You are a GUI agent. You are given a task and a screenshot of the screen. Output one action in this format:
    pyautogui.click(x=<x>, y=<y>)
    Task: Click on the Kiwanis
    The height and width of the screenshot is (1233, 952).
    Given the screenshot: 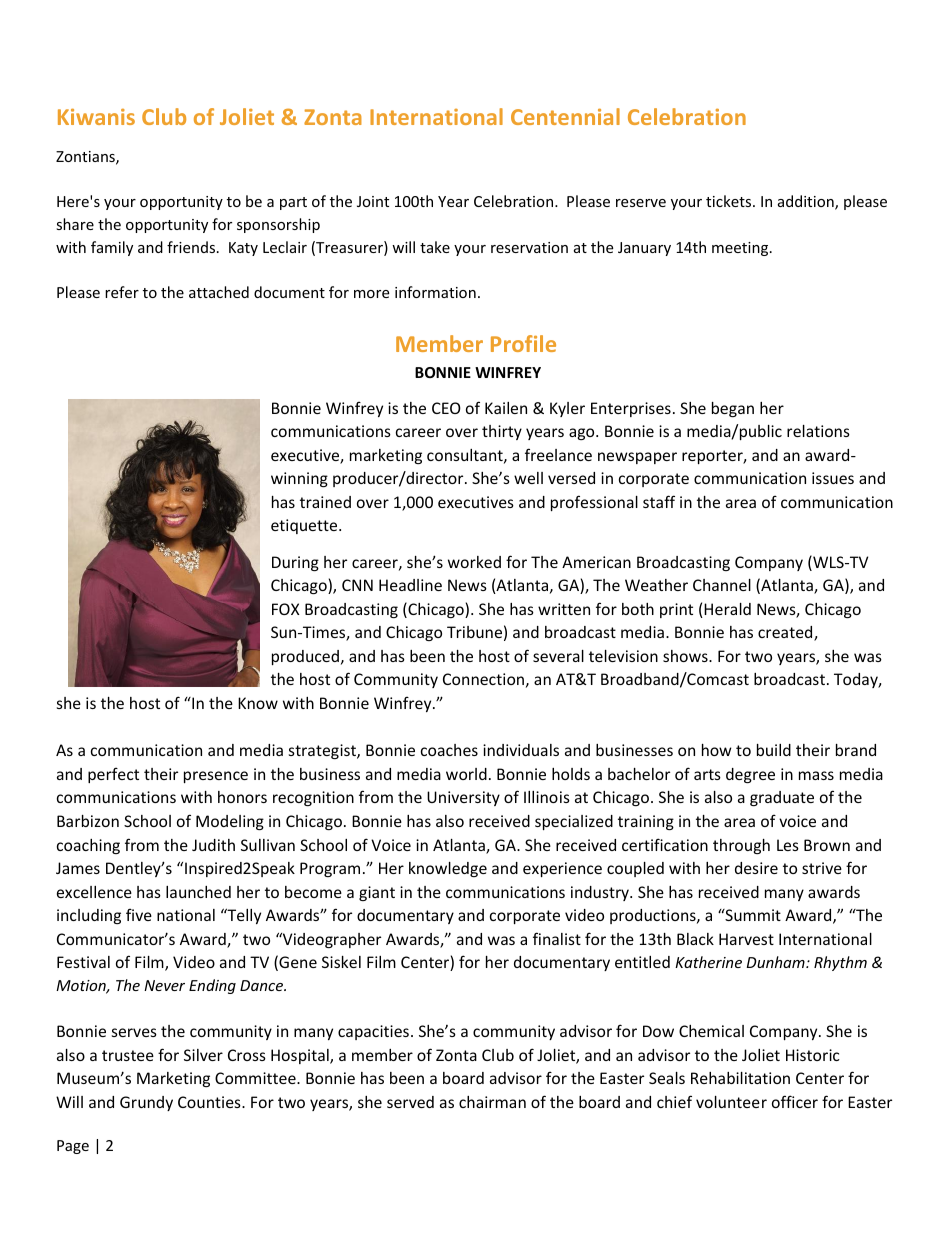 What is the action you would take?
    pyautogui.click(x=96, y=117)
